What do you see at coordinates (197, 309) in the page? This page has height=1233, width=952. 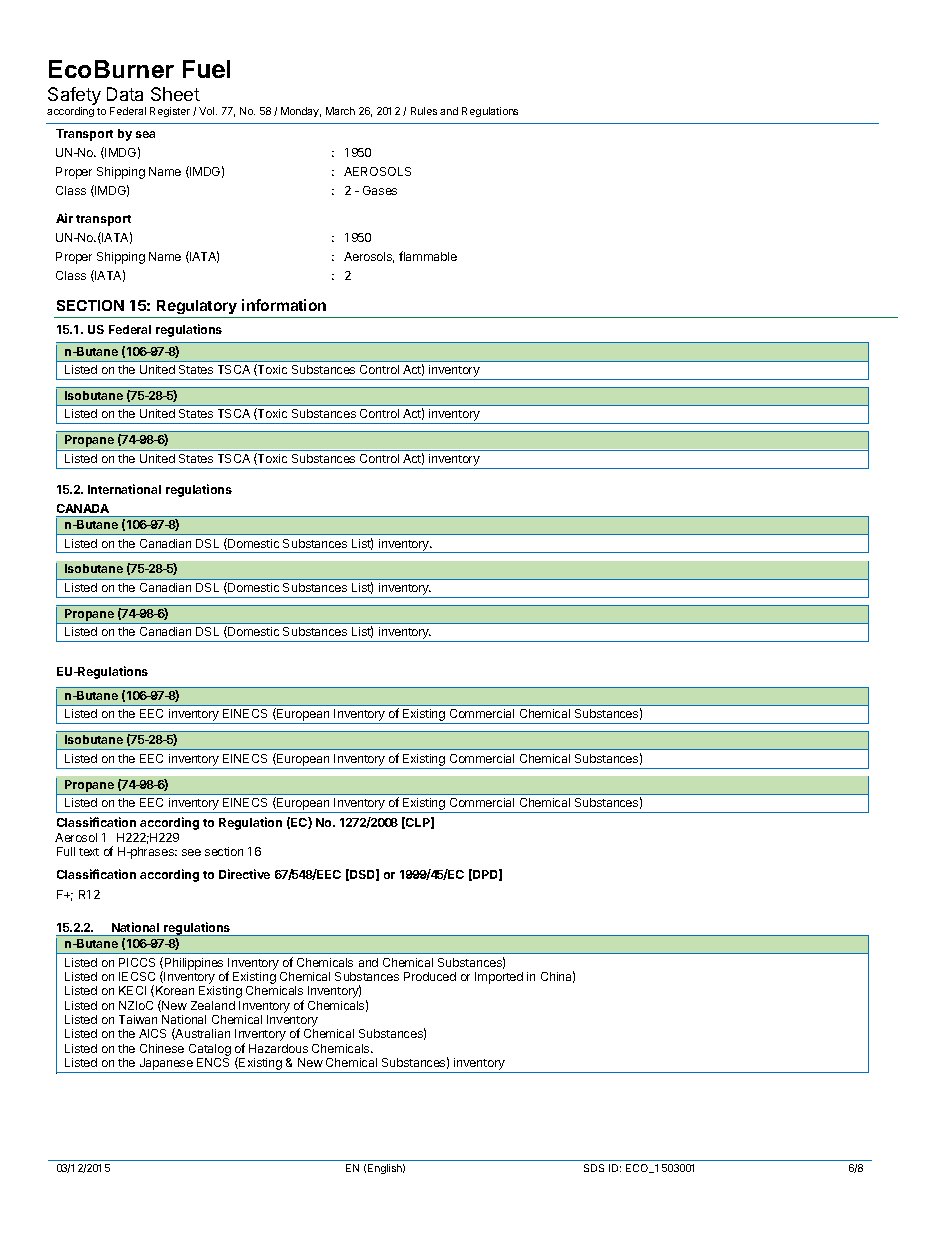 I see `Regulatory` at bounding box center [197, 309].
